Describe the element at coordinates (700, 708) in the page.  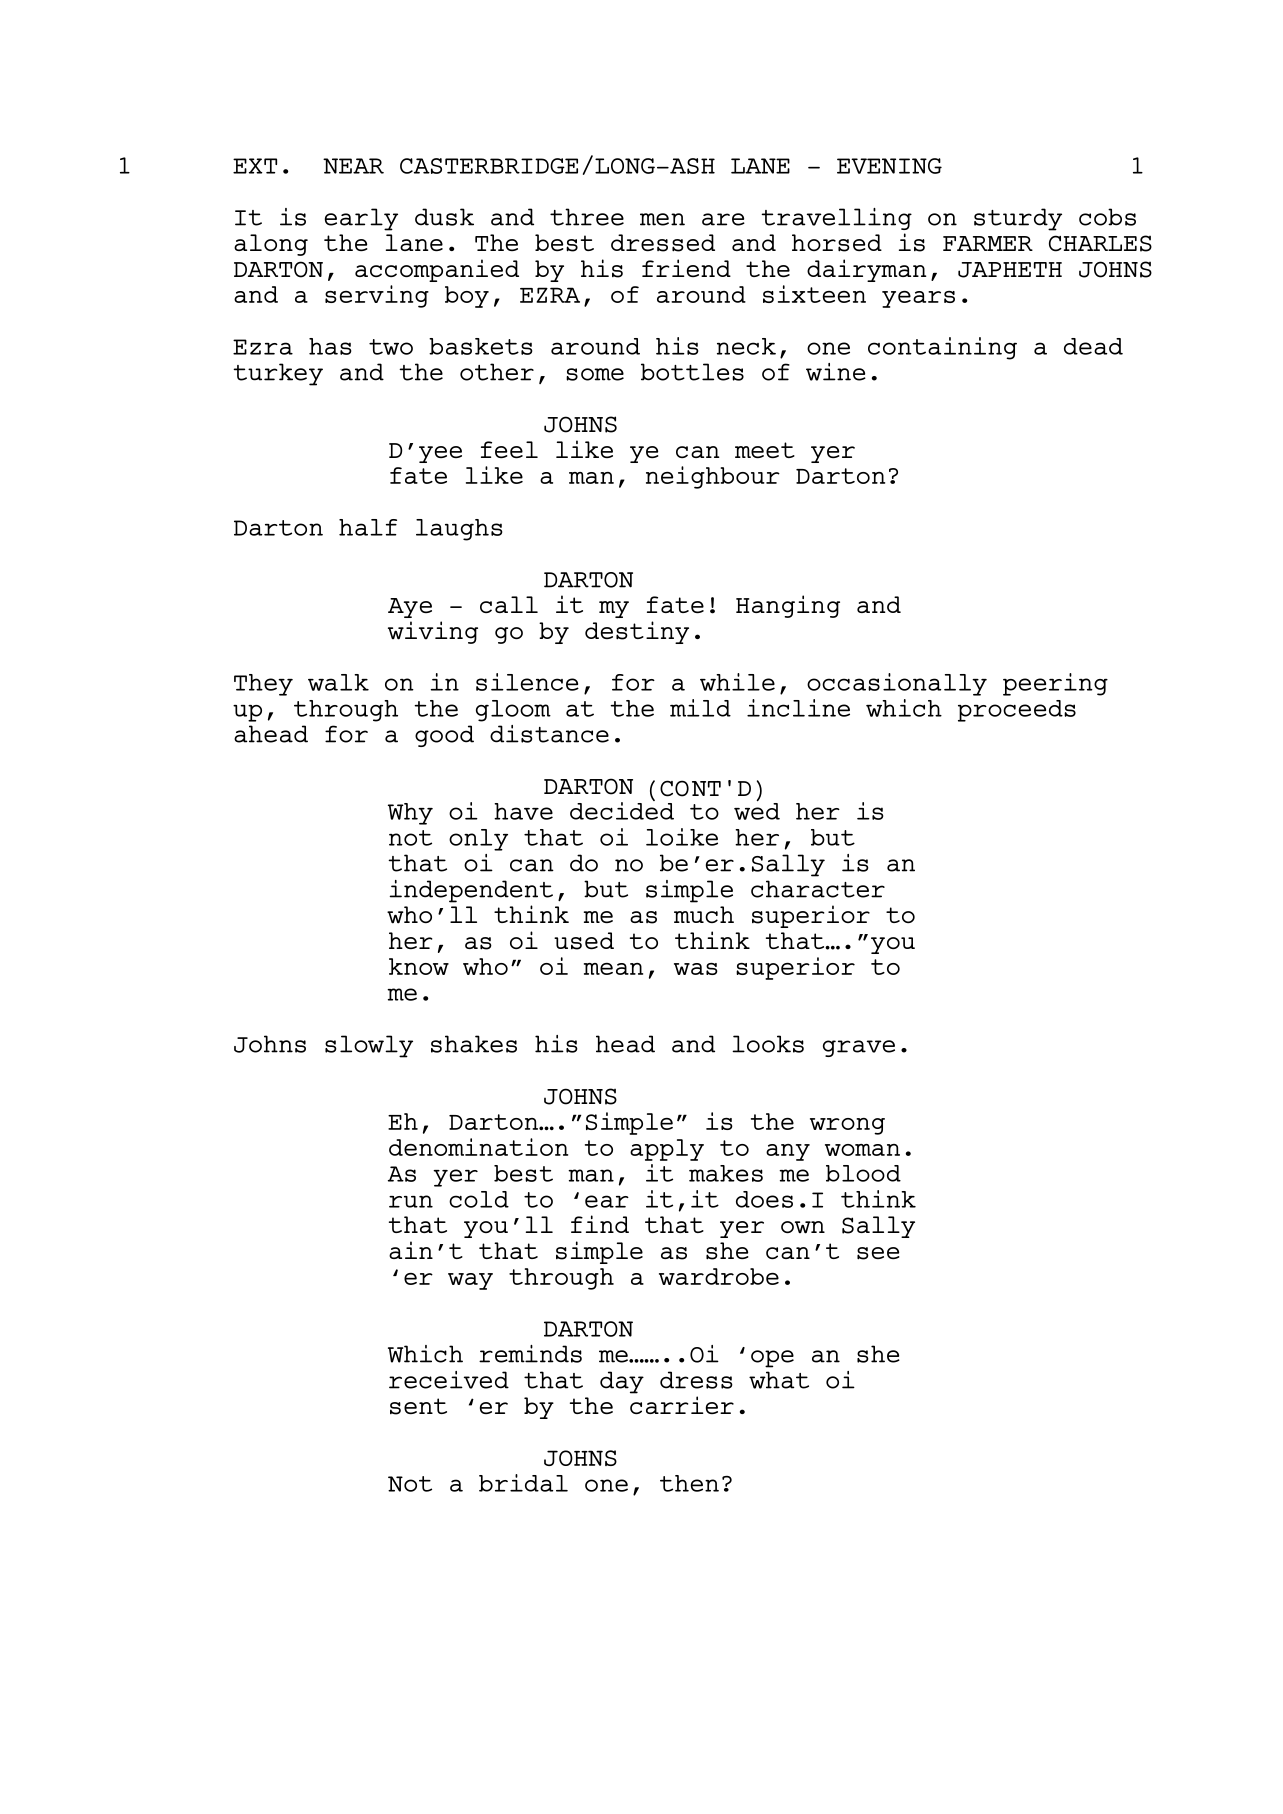
I see `mild` at that location.
